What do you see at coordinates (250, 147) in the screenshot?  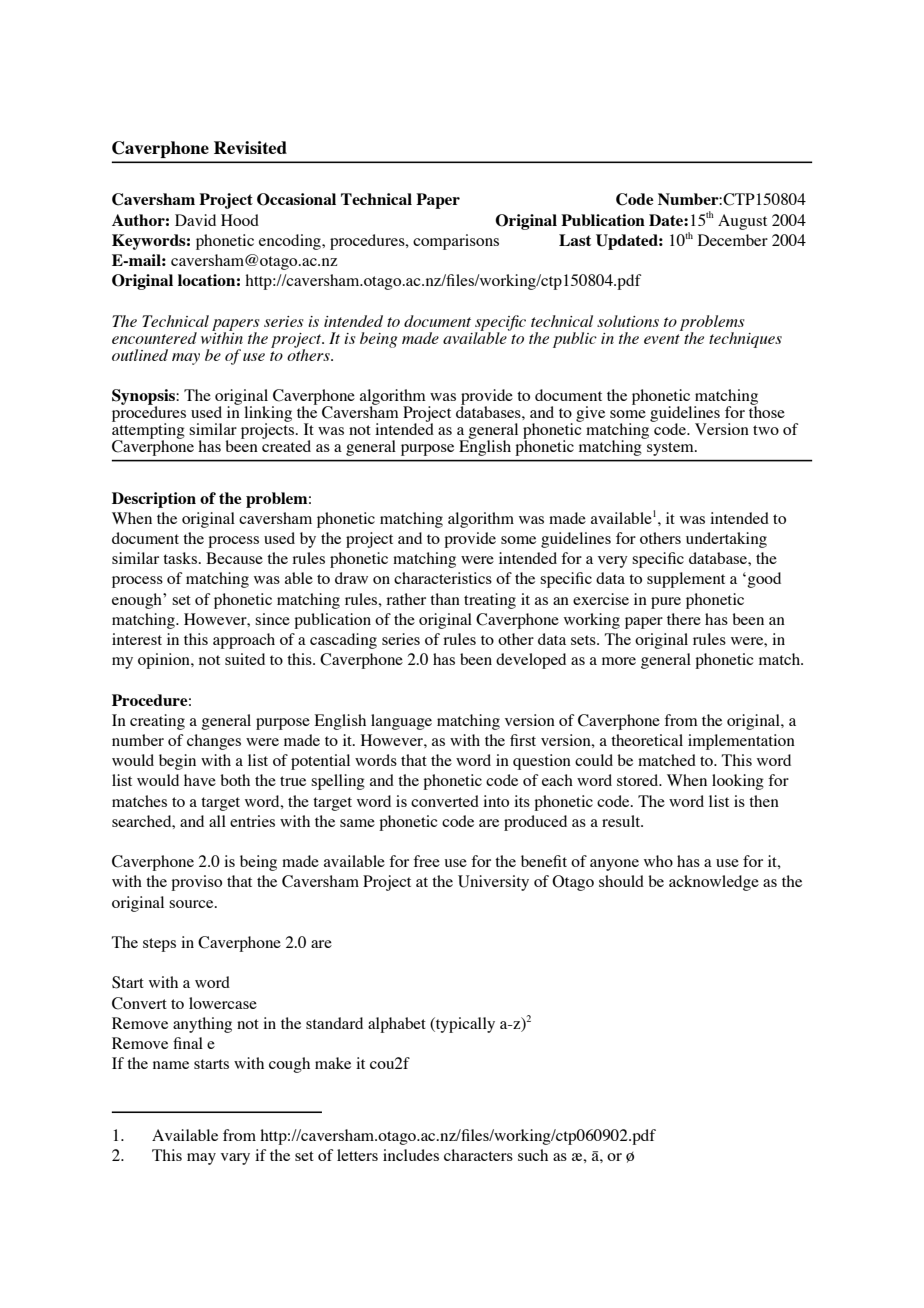 I see `Revisited` at bounding box center [250, 147].
